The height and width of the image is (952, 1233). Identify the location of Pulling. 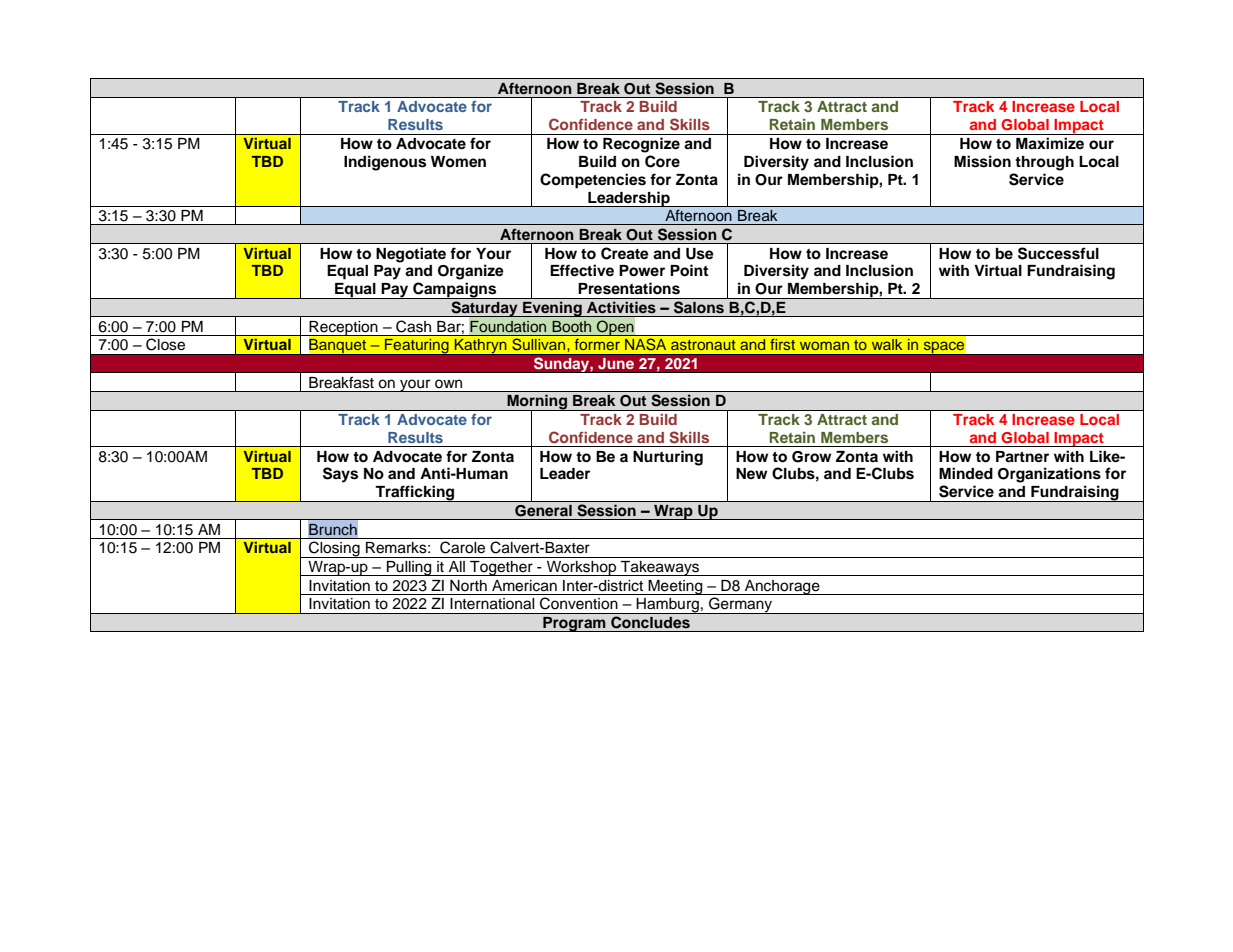
(409, 568).
